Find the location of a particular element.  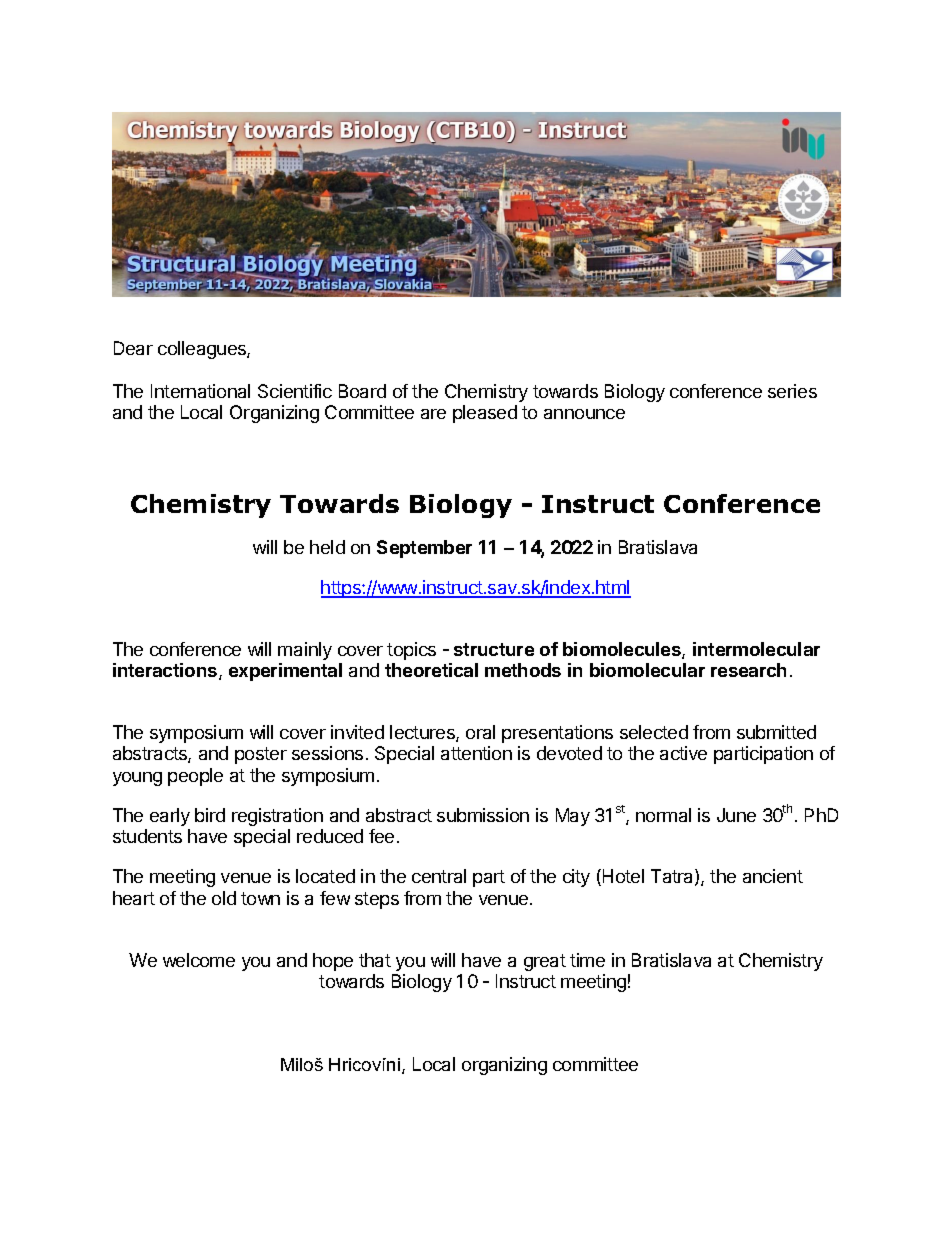

great is located at coordinates (545, 962).
